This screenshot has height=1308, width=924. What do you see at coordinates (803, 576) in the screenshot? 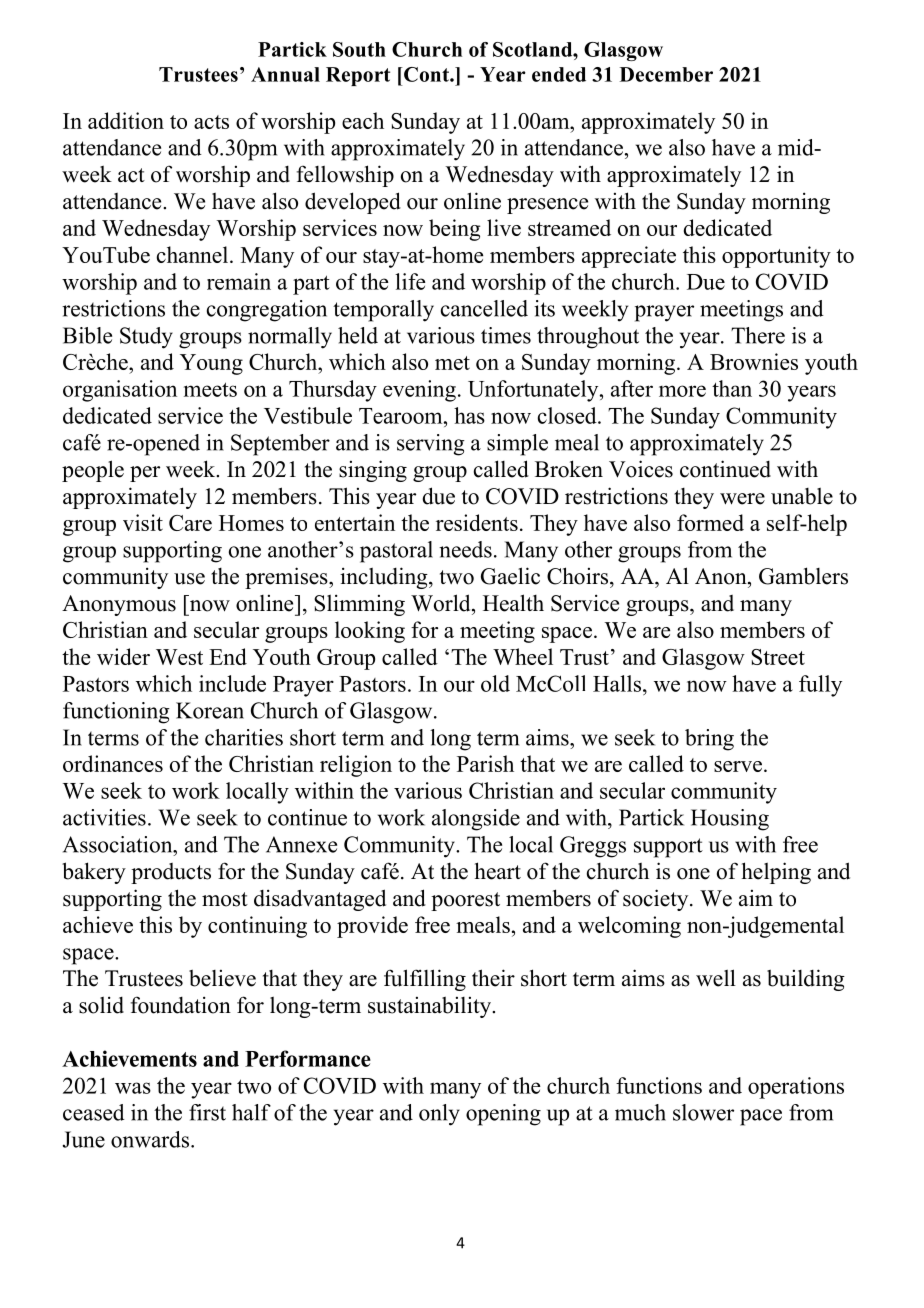
I see `Gamblers` at bounding box center [803, 576].
